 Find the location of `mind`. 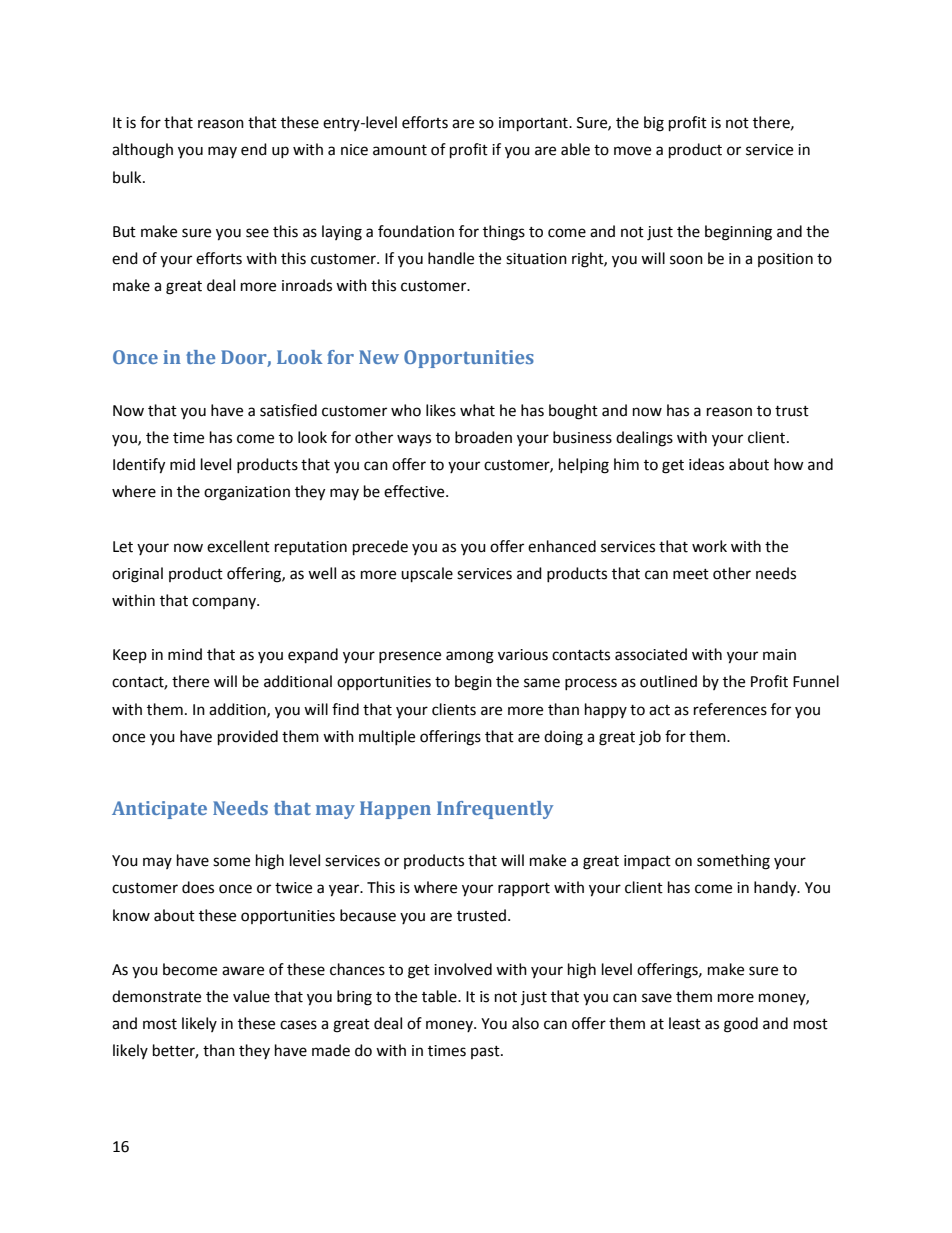

mind is located at coordinates (185, 654).
